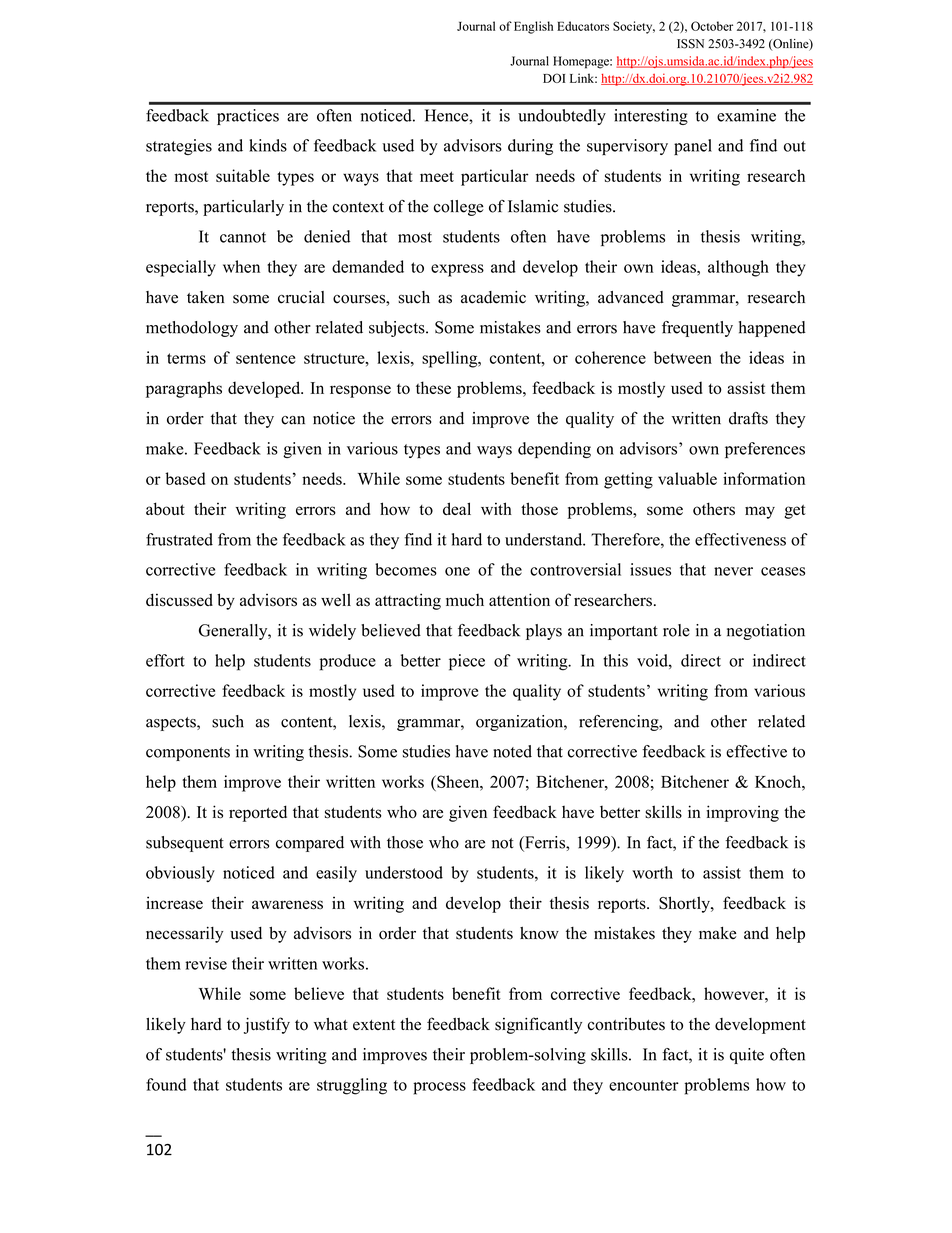 The height and width of the page is (1233, 952). Describe the element at coordinates (248, 117) in the page. I see `practices` at that location.
